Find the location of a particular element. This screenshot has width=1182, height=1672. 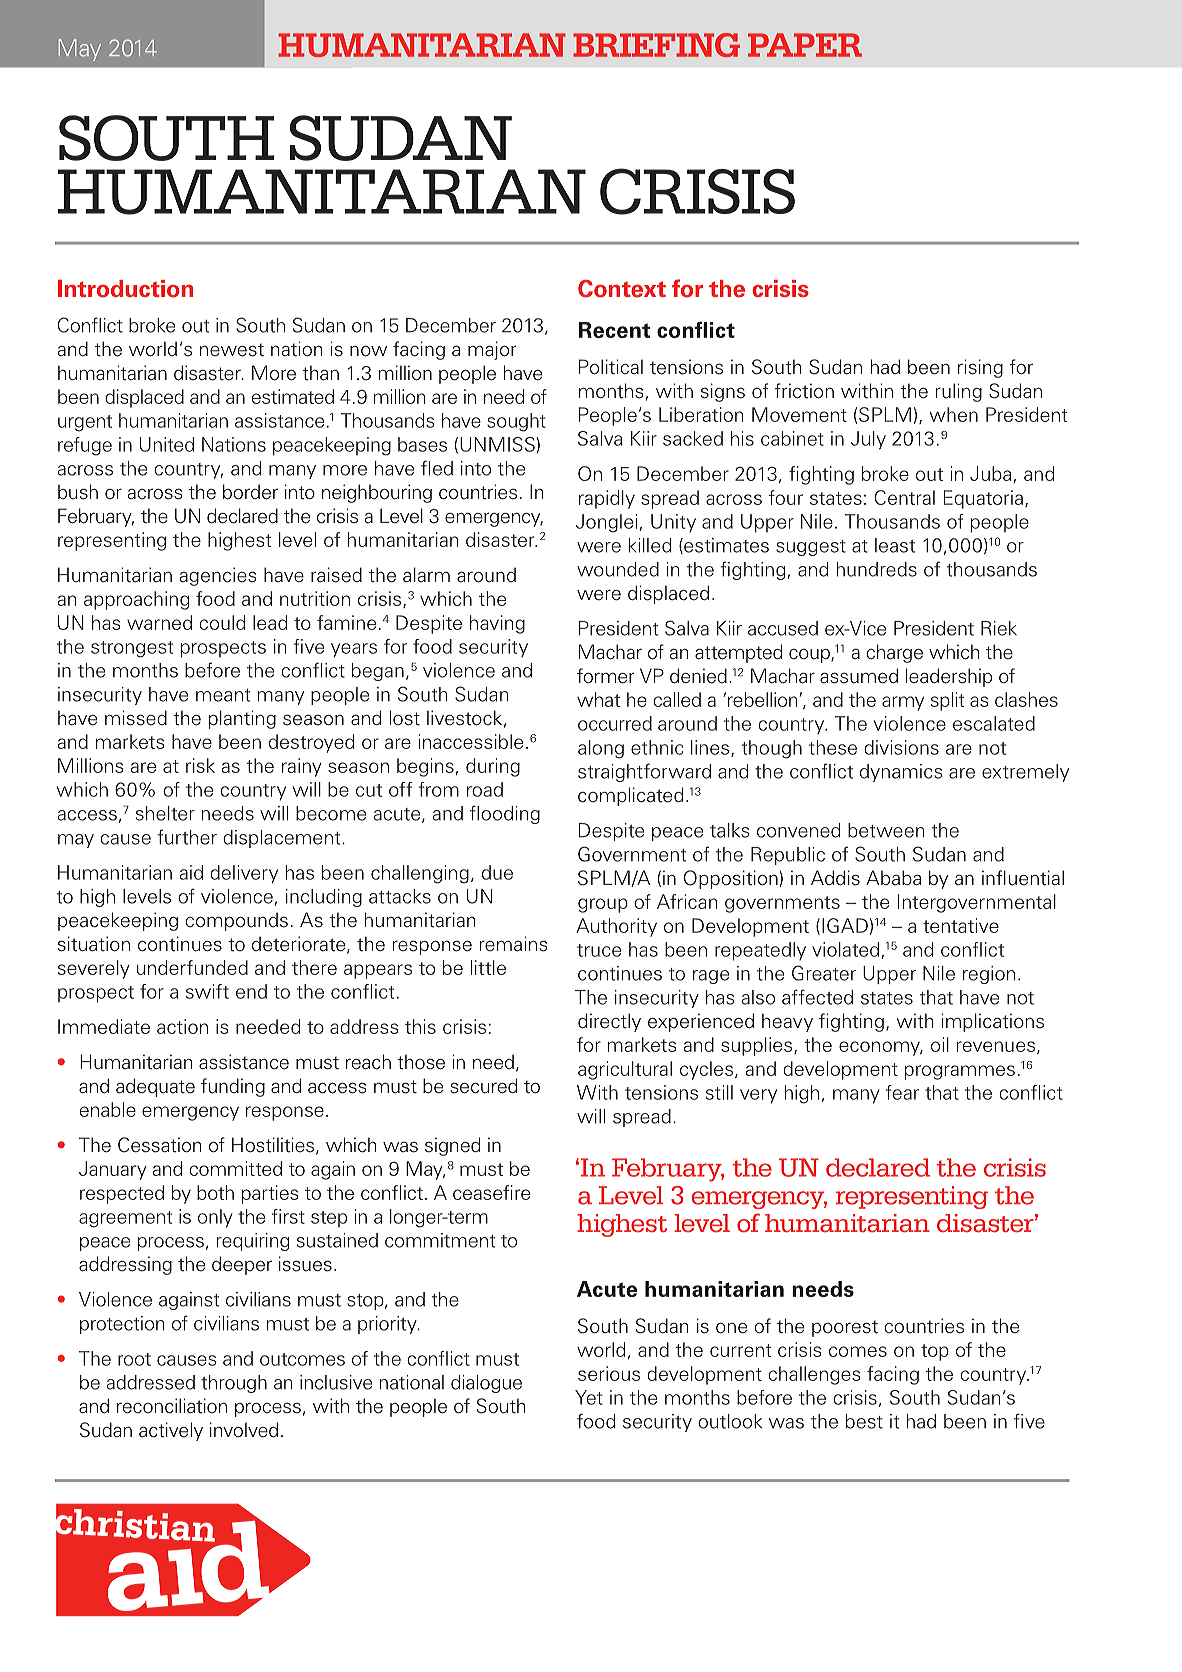

rapidly is located at coordinates (607, 499).
